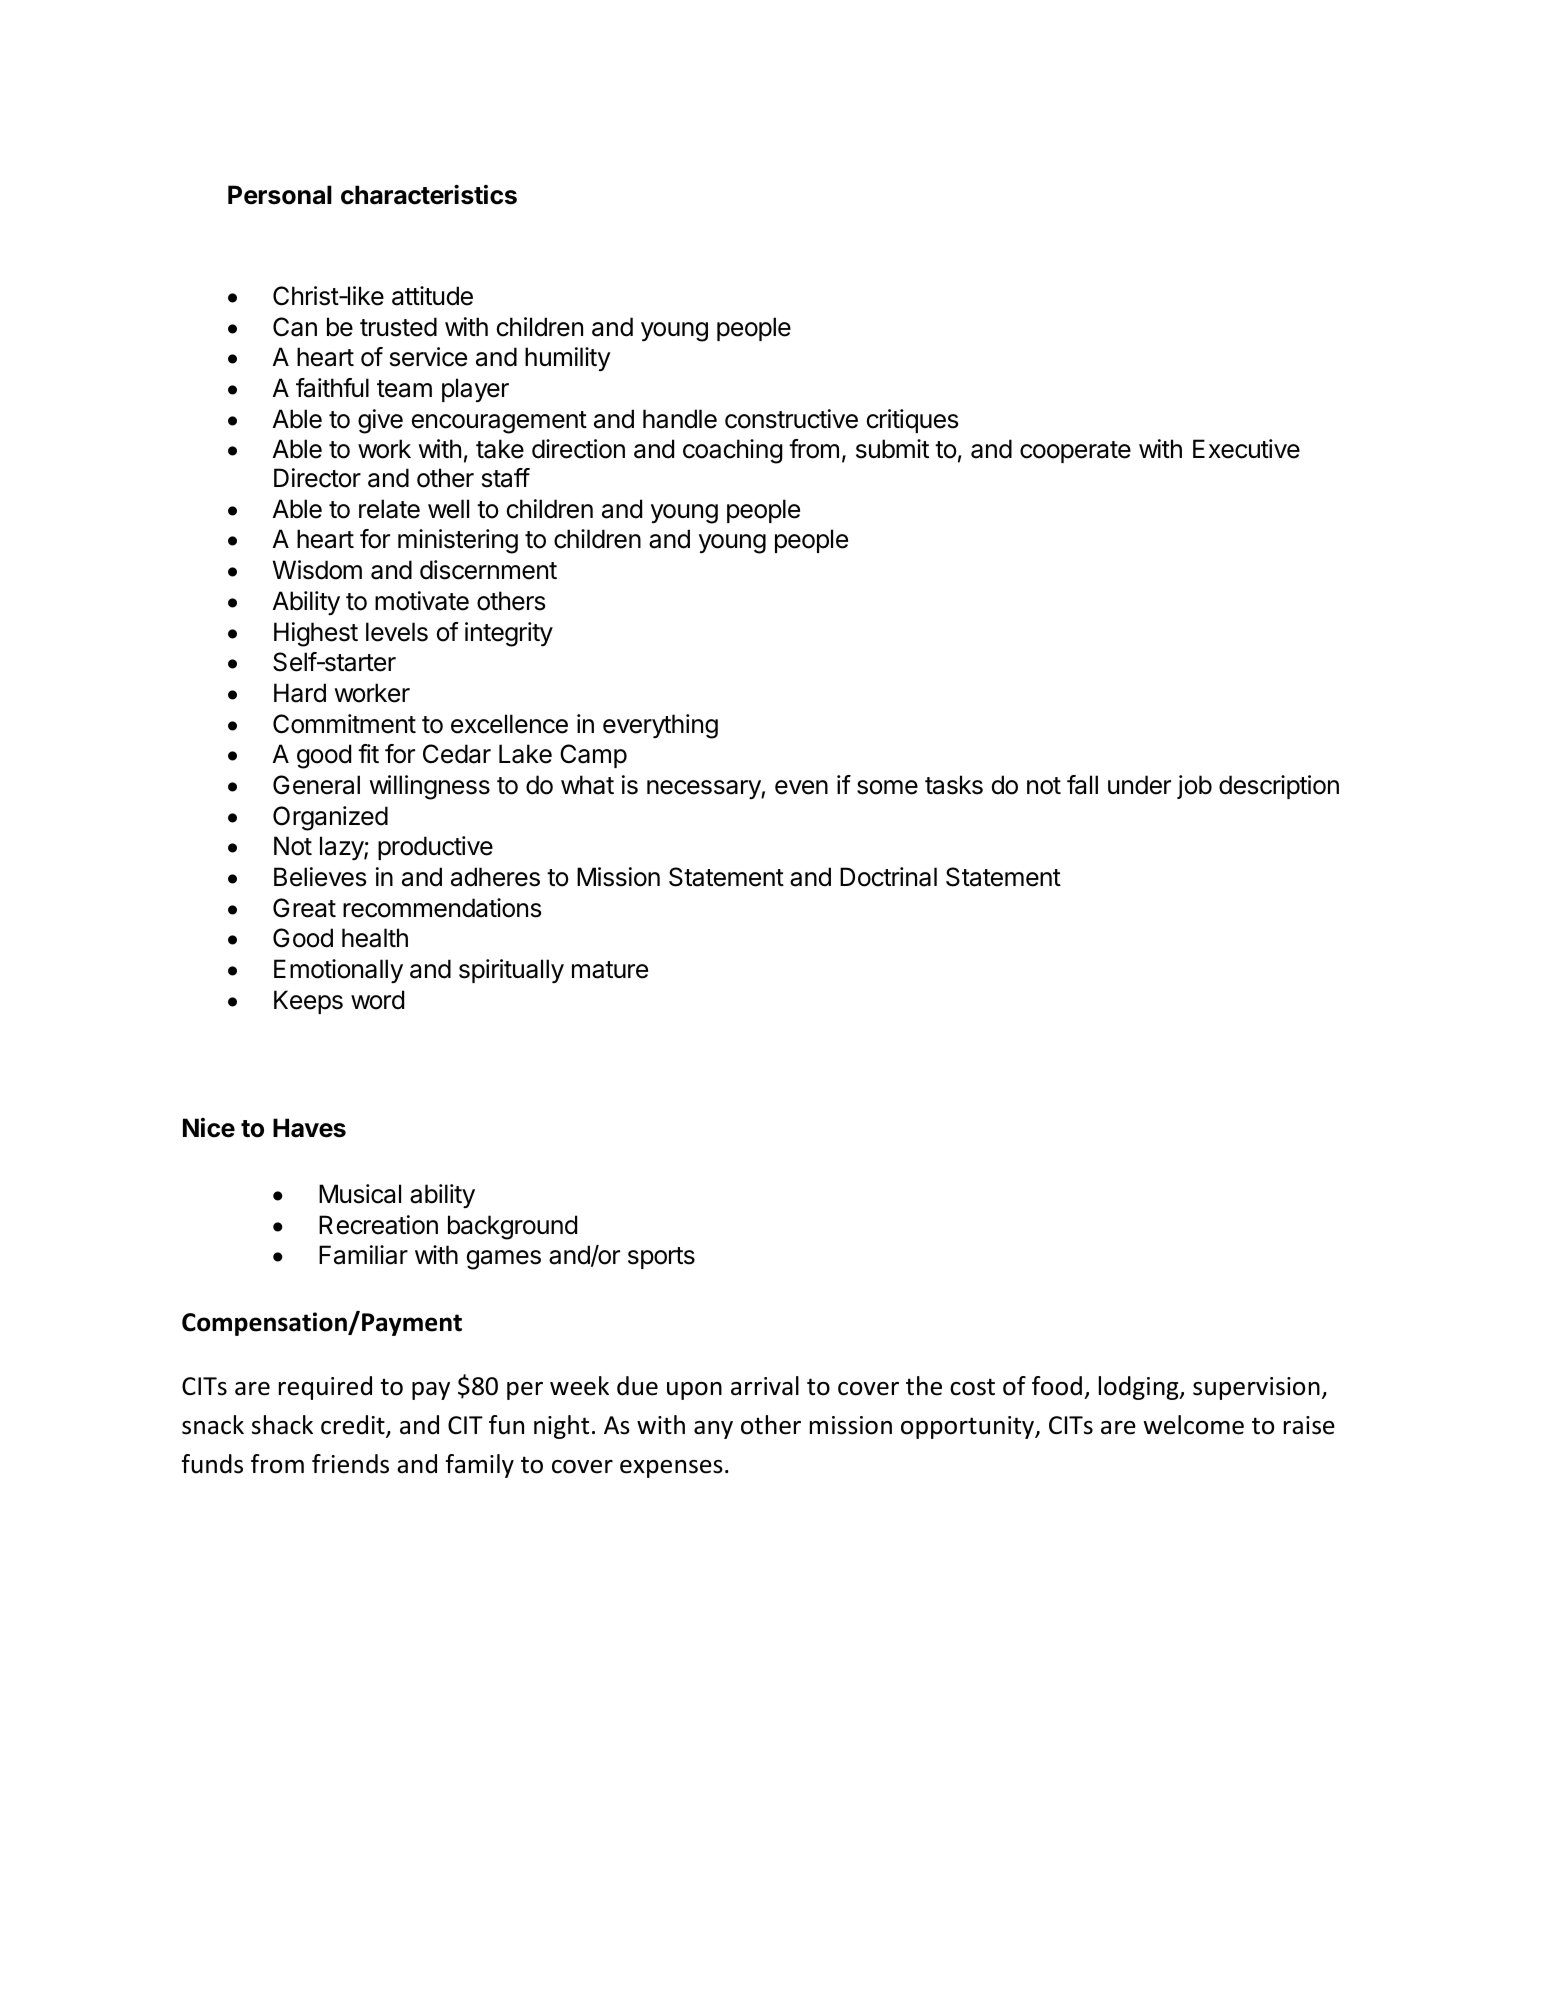 The width and height of the document is (1542, 1995). I want to click on lodging, so click(1140, 1388).
